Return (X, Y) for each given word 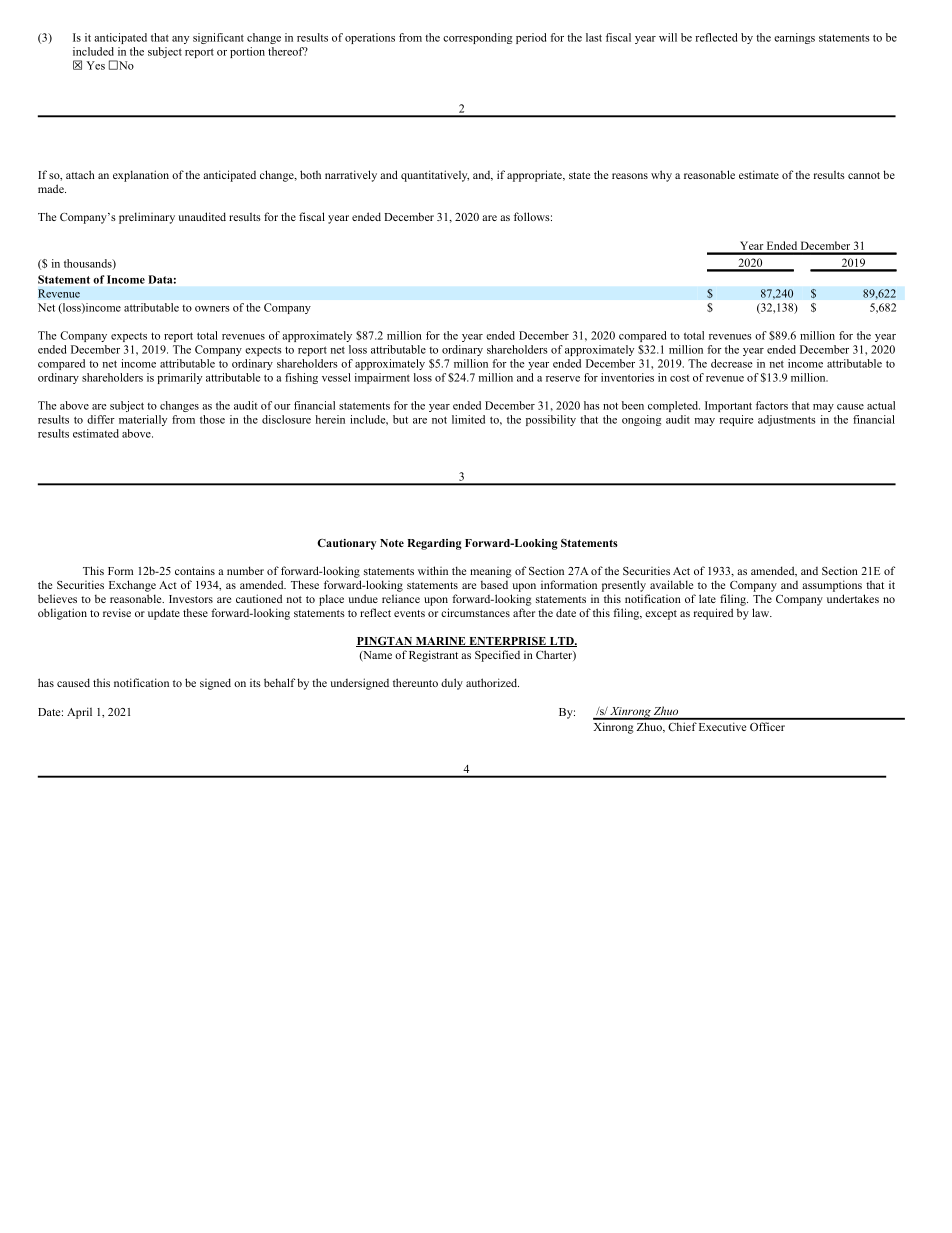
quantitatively (435, 176)
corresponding (477, 38)
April (79, 713)
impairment (382, 378)
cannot (864, 175)
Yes (96, 65)
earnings (794, 38)
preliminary (147, 218)
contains (195, 570)
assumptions (832, 586)
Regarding (434, 544)
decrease (731, 363)
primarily (179, 378)
